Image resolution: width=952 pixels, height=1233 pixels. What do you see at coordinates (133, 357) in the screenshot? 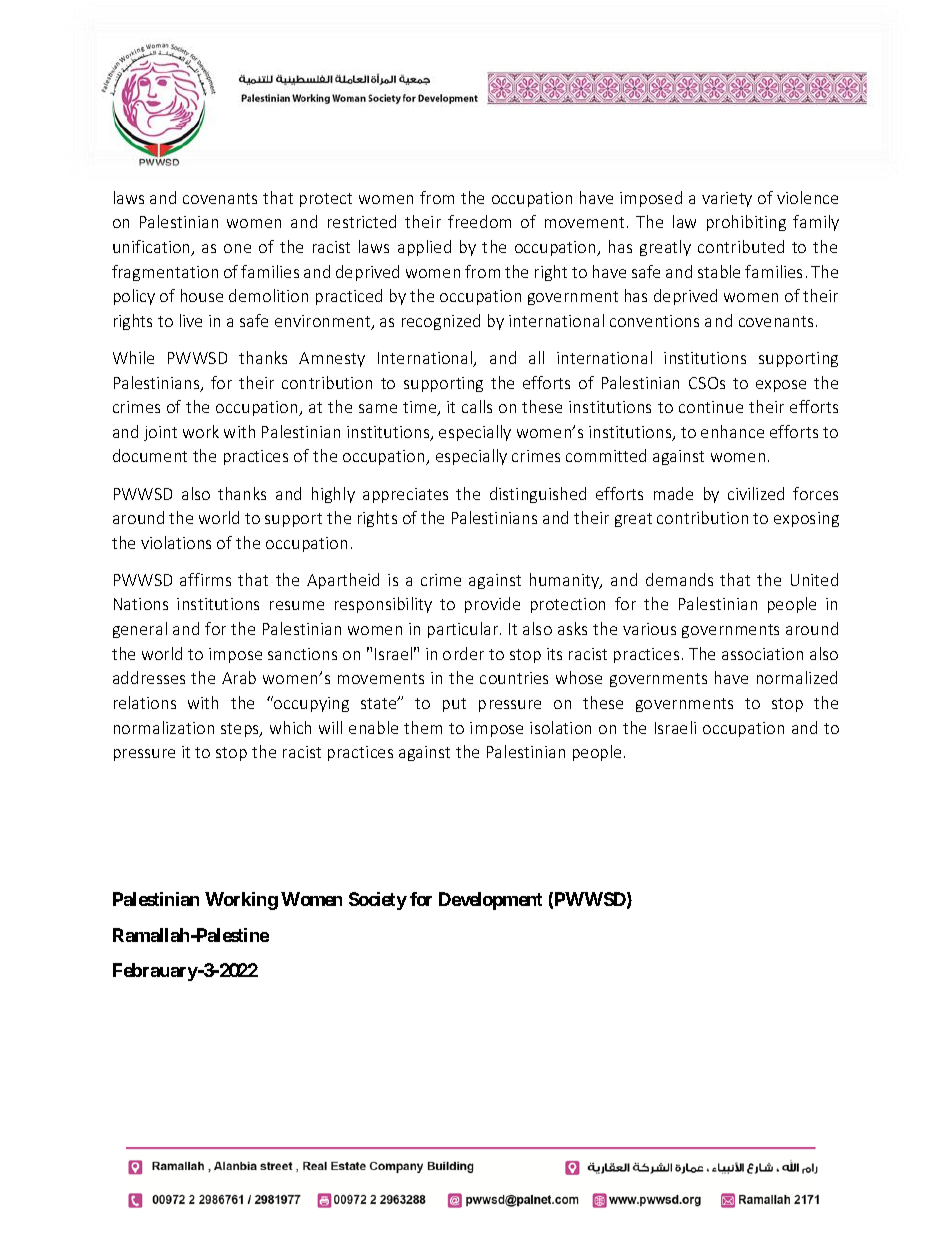
I see `While` at bounding box center [133, 357].
